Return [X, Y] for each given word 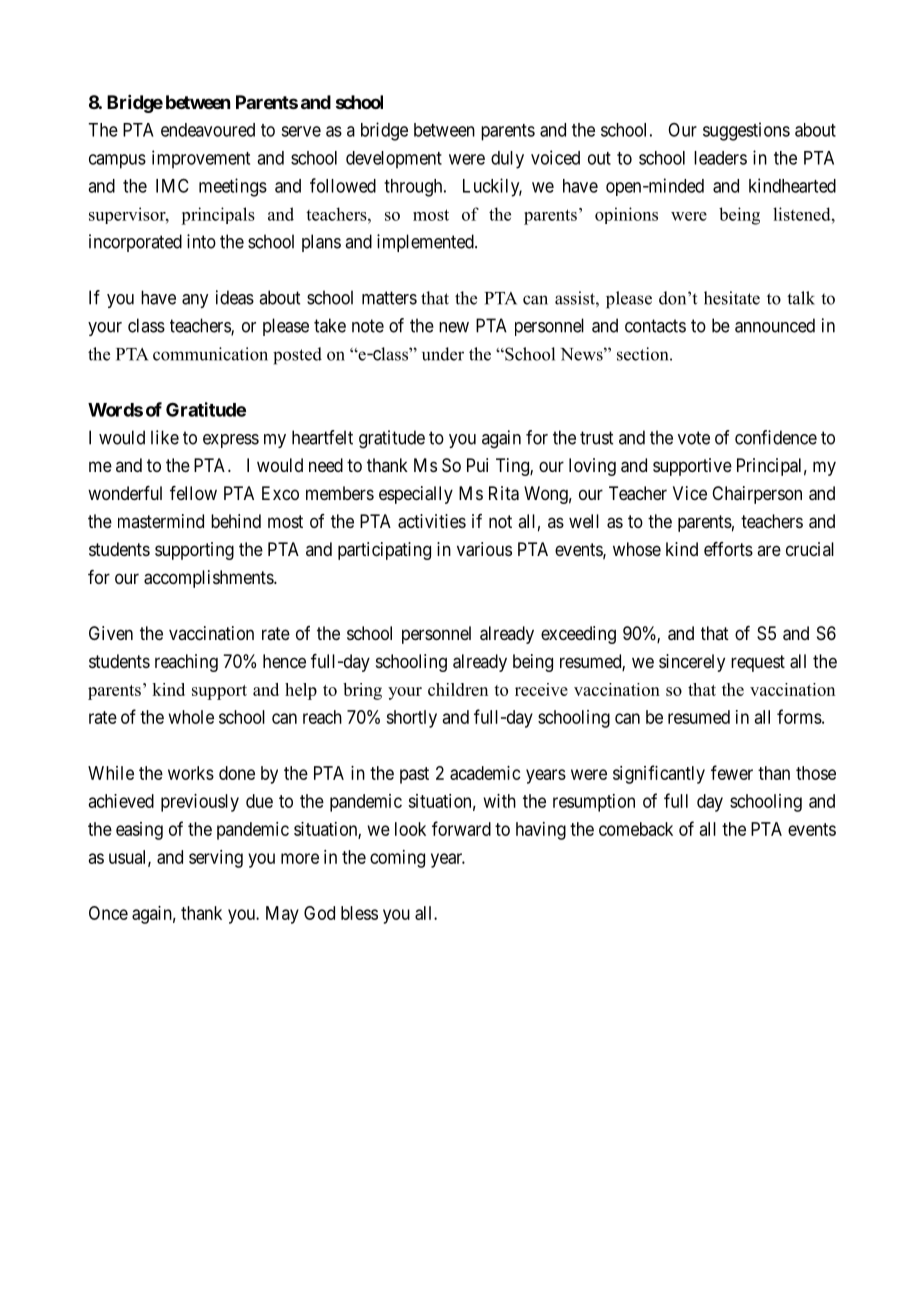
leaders [720, 158]
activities [432, 521]
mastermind [161, 521]
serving [216, 859]
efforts [728, 549]
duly [507, 160]
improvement [201, 159]
